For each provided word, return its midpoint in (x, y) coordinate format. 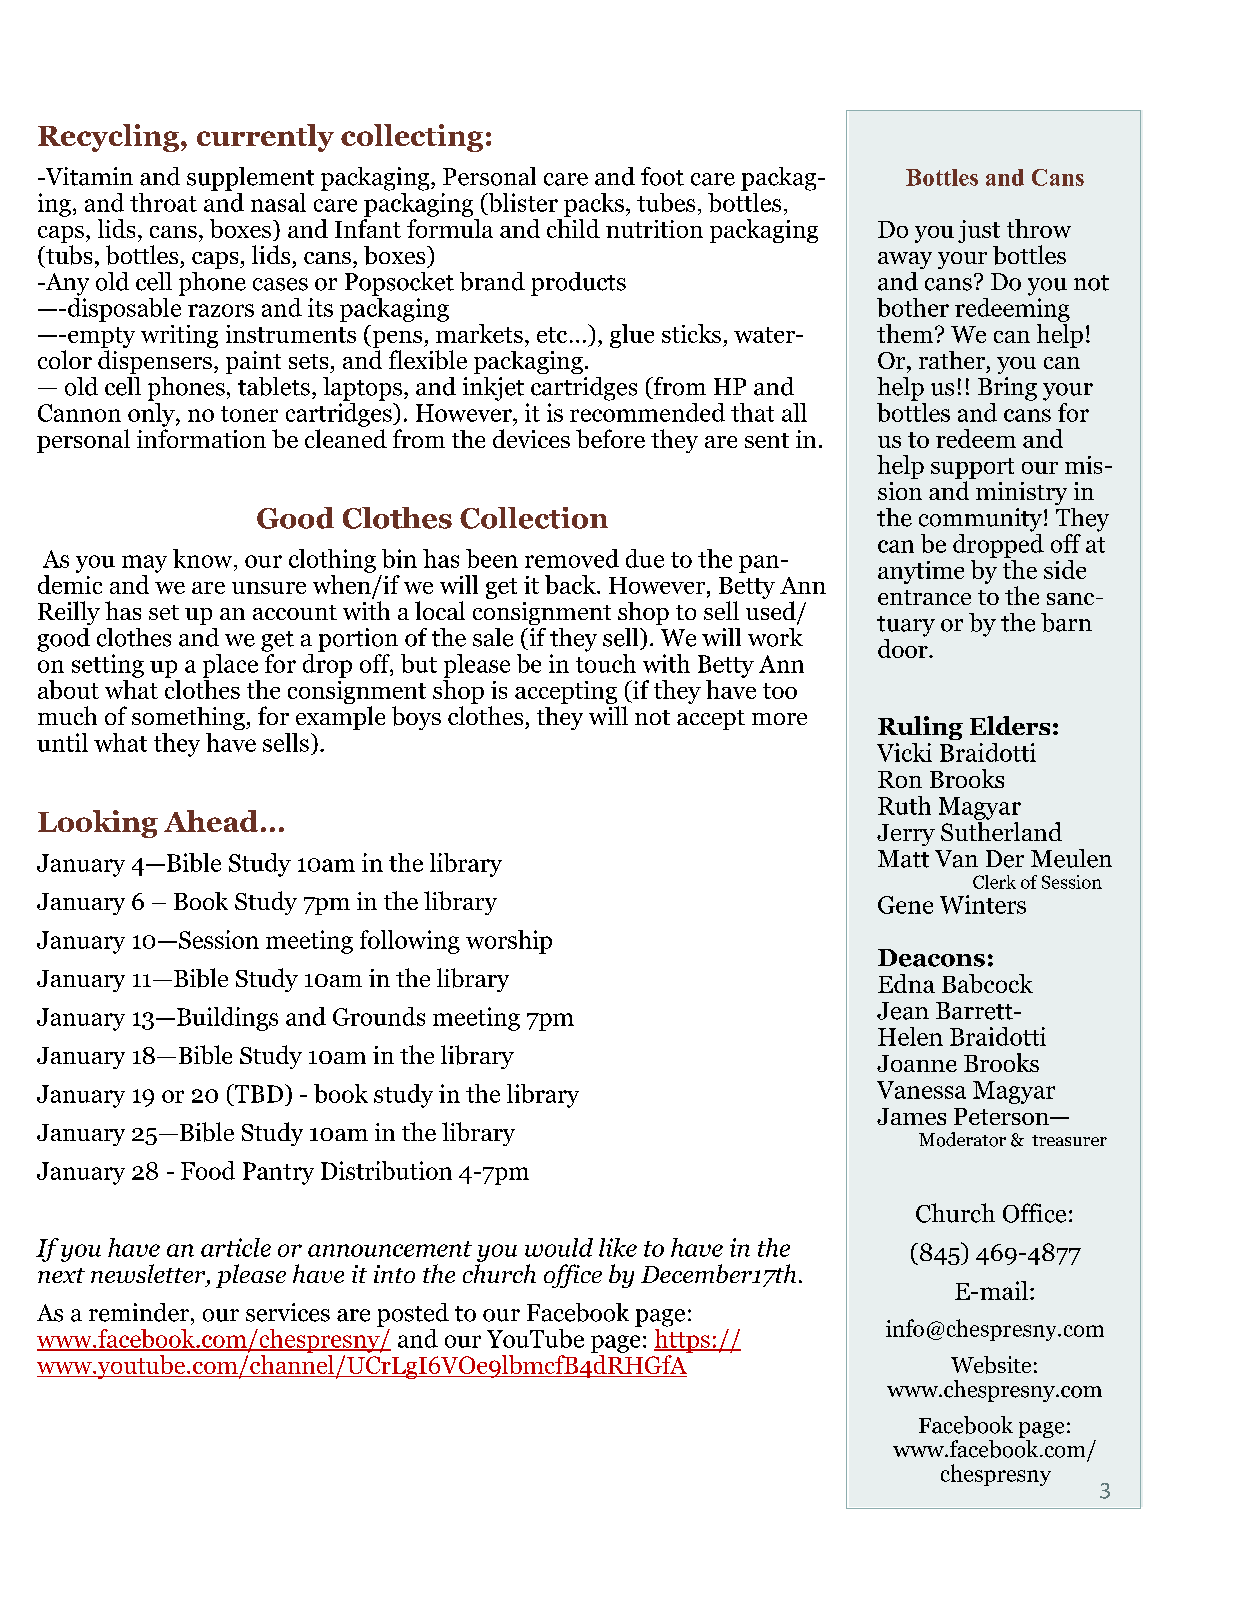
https (683, 1339)
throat (163, 202)
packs (594, 205)
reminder (140, 1312)
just (979, 231)
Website (991, 1365)
